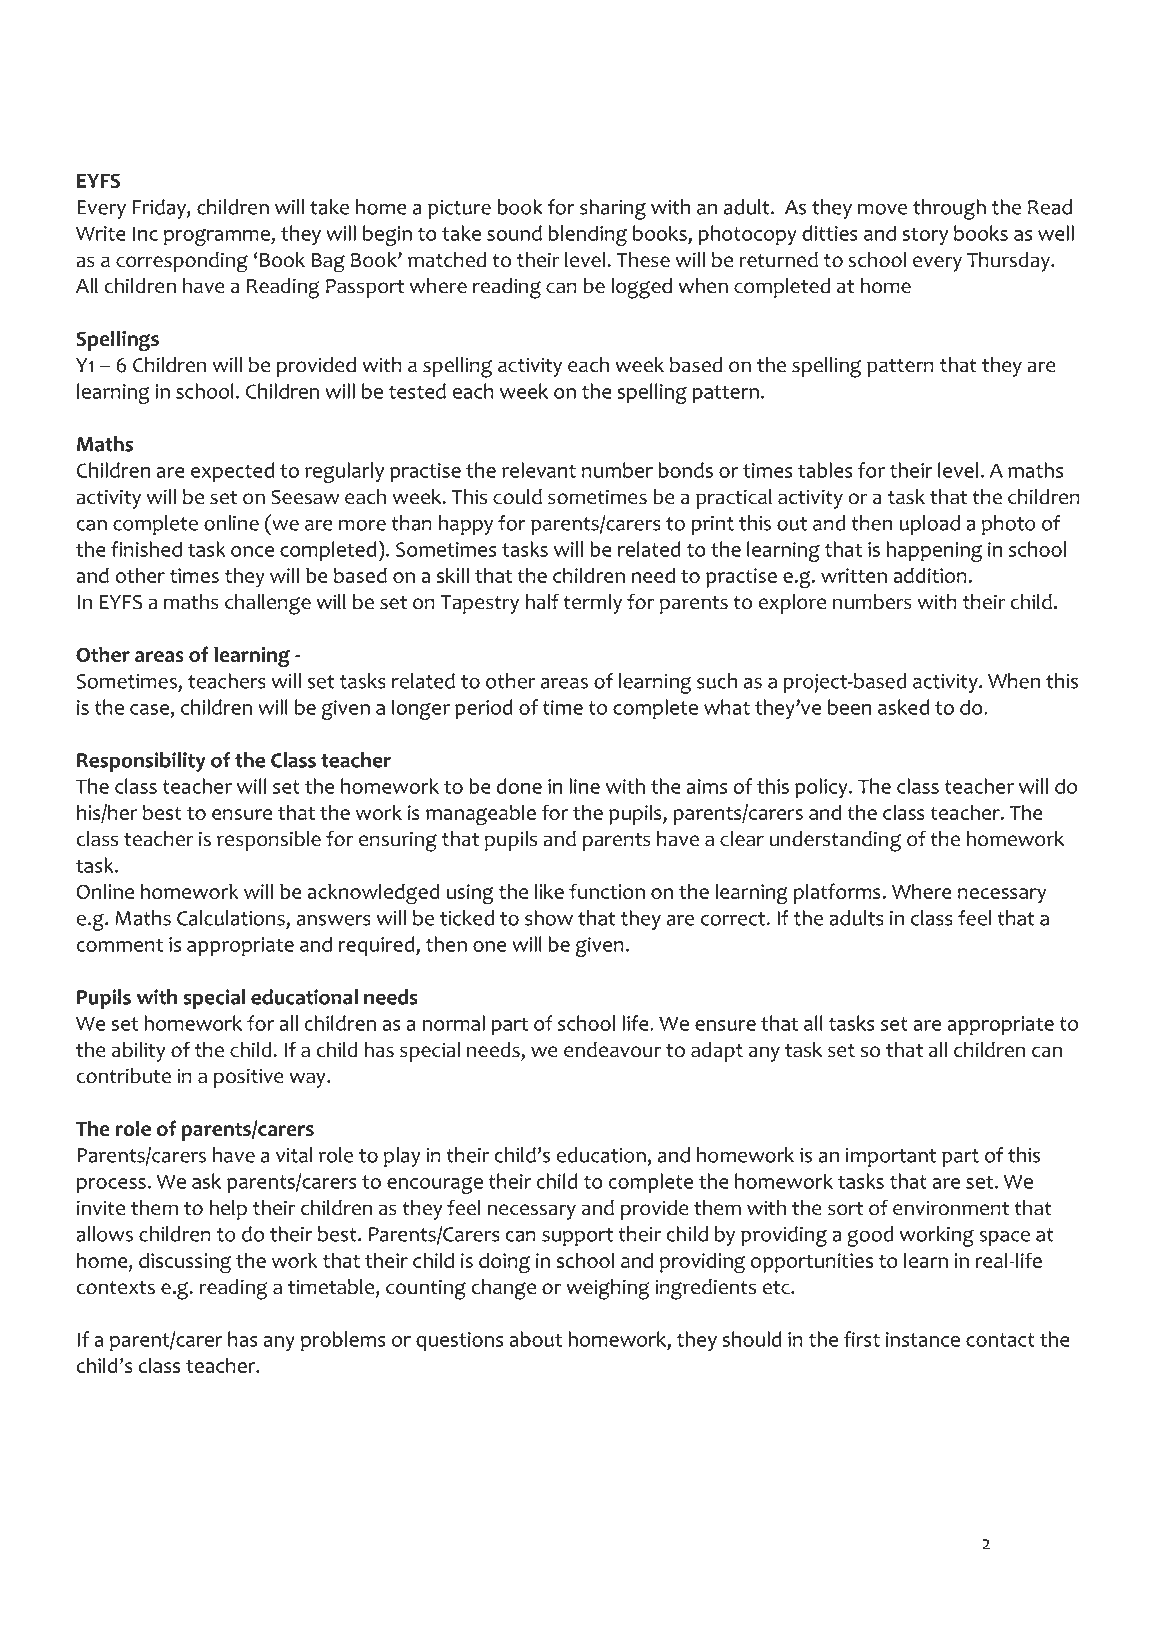  I want to click on important, so click(891, 1157).
